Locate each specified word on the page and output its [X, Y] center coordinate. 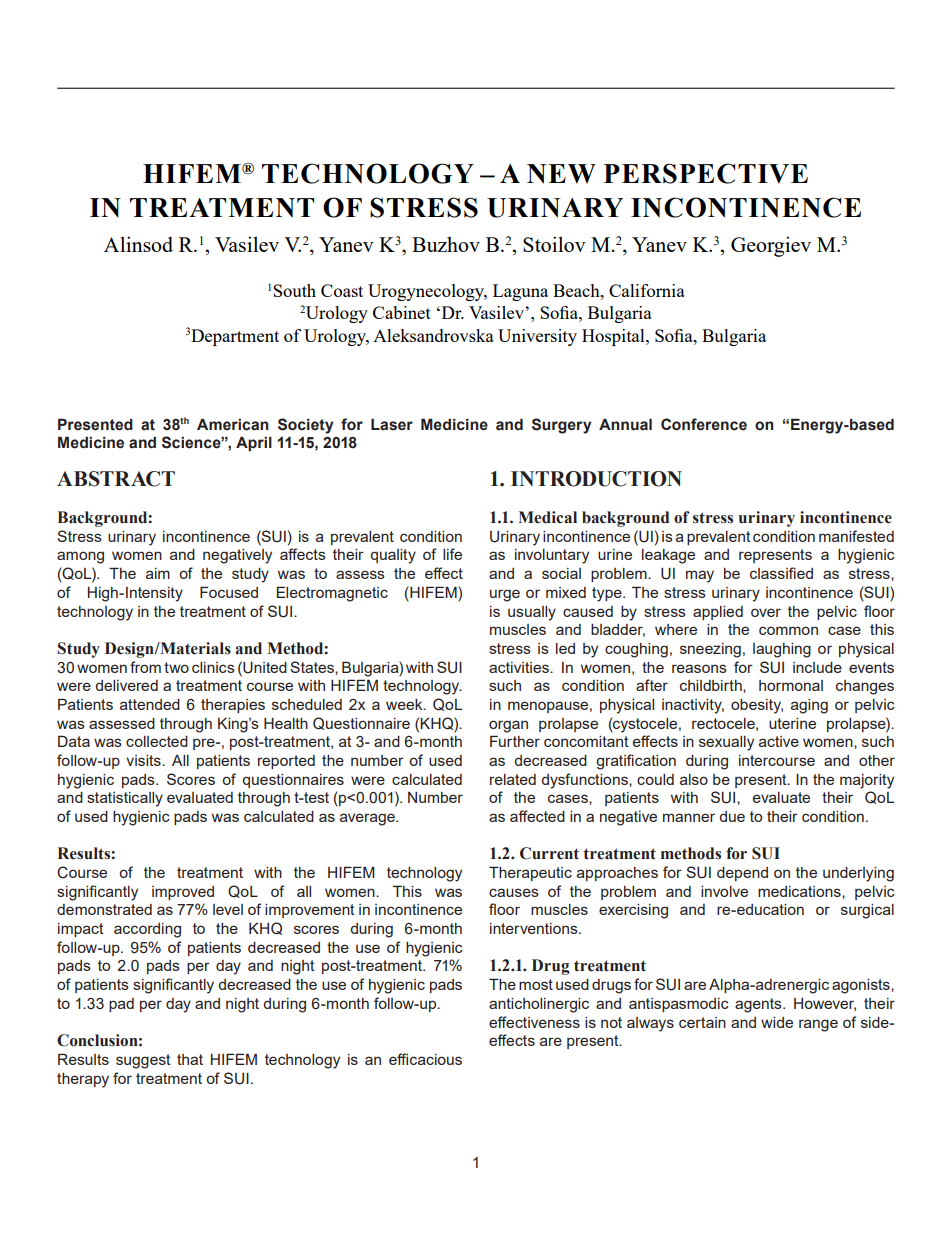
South [294, 290]
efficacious [425, 1059]
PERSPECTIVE [706, 173]
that [190, 1059]
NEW [561, 174]
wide [777, 1022]
